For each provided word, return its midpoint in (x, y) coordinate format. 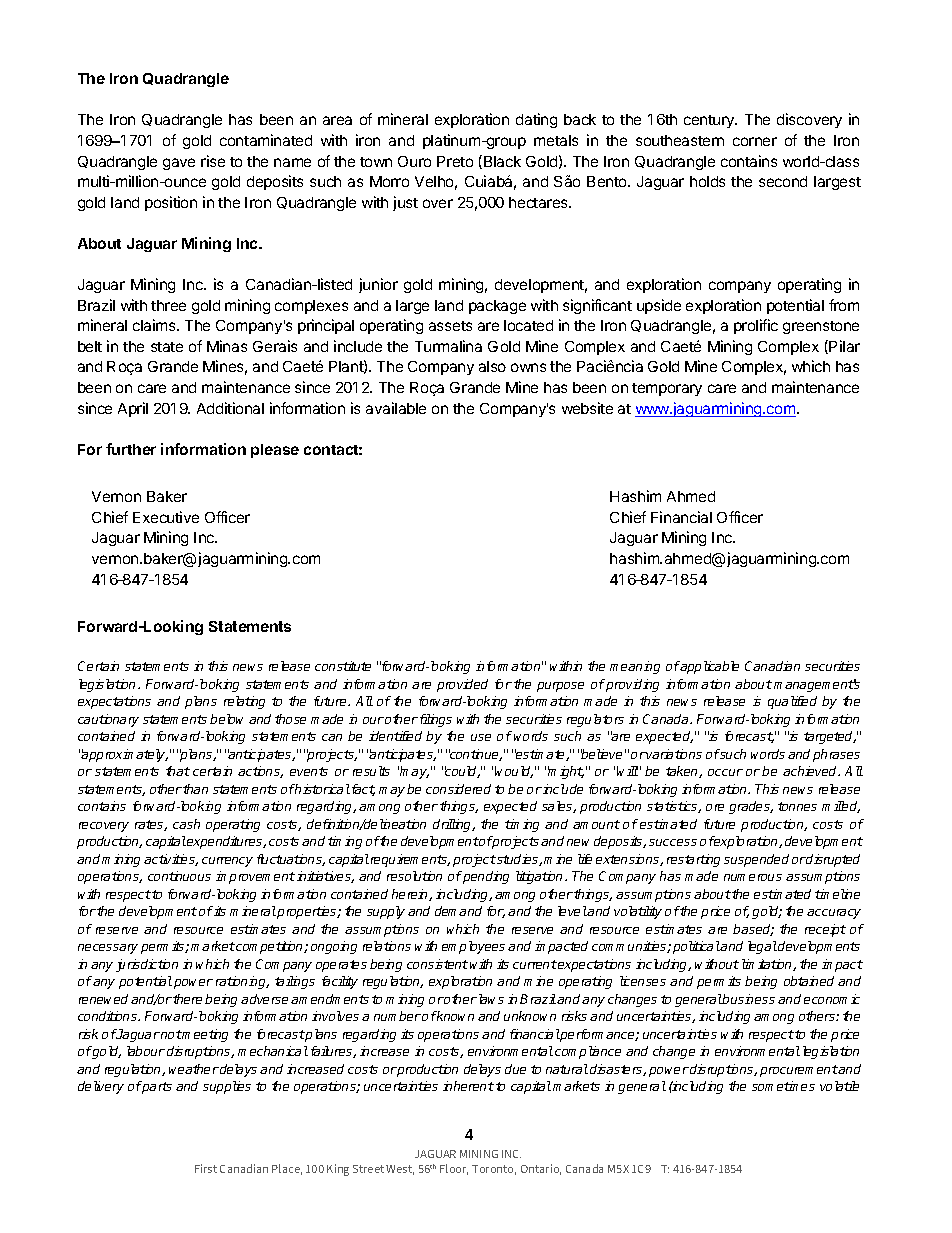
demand (458, 911)
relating (244, 702)
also (492, 366)
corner (755, 141)
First (206, 1168)
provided (462, 685)
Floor (454, 1169)
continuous (179, 876)
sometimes (783, 1086)
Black (502, 161)
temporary (667, 389)
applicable (709, 667)
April (133, 409)
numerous (753, 877)
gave (179, 164)
